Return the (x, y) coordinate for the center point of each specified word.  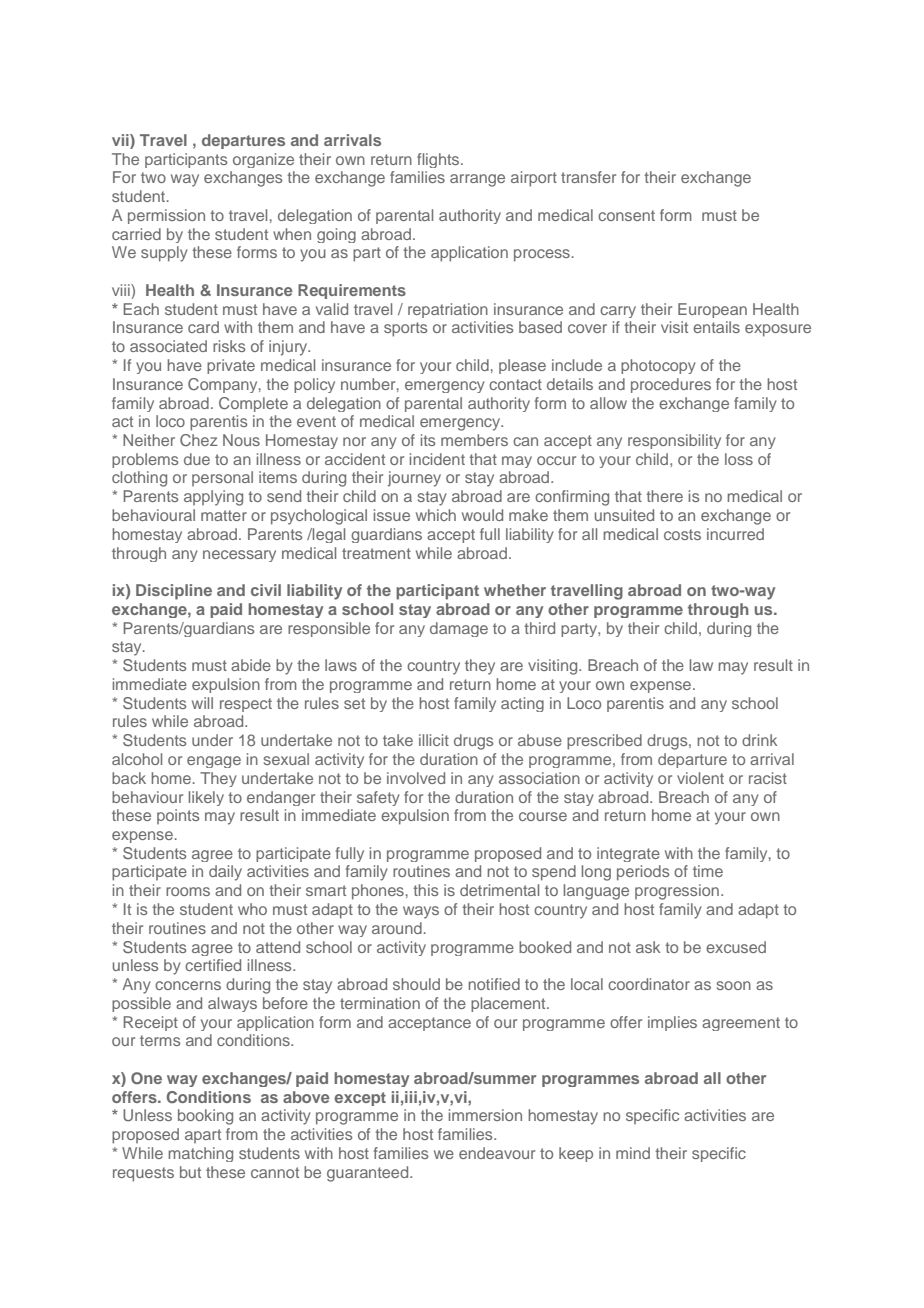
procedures (671, 385)
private (231, 366)
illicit (434, 740)
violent (700, 778)
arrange (477, 180)
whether (515, 590)
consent (626, 215)
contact (515, 384)
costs (682, 534)
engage (214, 762)
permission (166, 216)
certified (213, 965)
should (416, 984)
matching (200, 1154)
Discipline (174, 592)
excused (736, 947)
